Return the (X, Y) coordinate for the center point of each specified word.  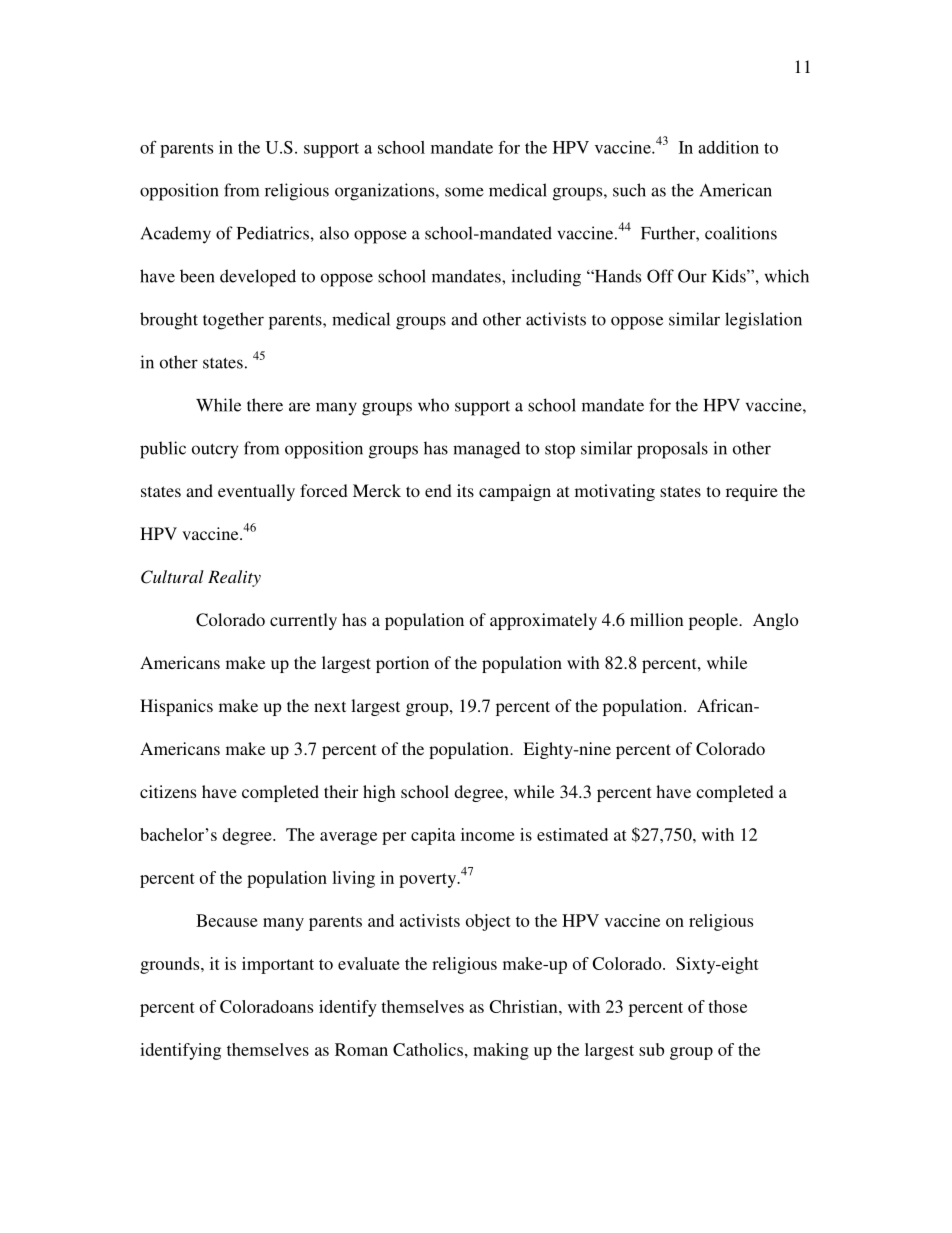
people (714, 621)
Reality (234, 578)
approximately (543, 621)
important (278, 965)
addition (728, 147)
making (501, 1051)
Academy (176, 235)
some (464, 192)
